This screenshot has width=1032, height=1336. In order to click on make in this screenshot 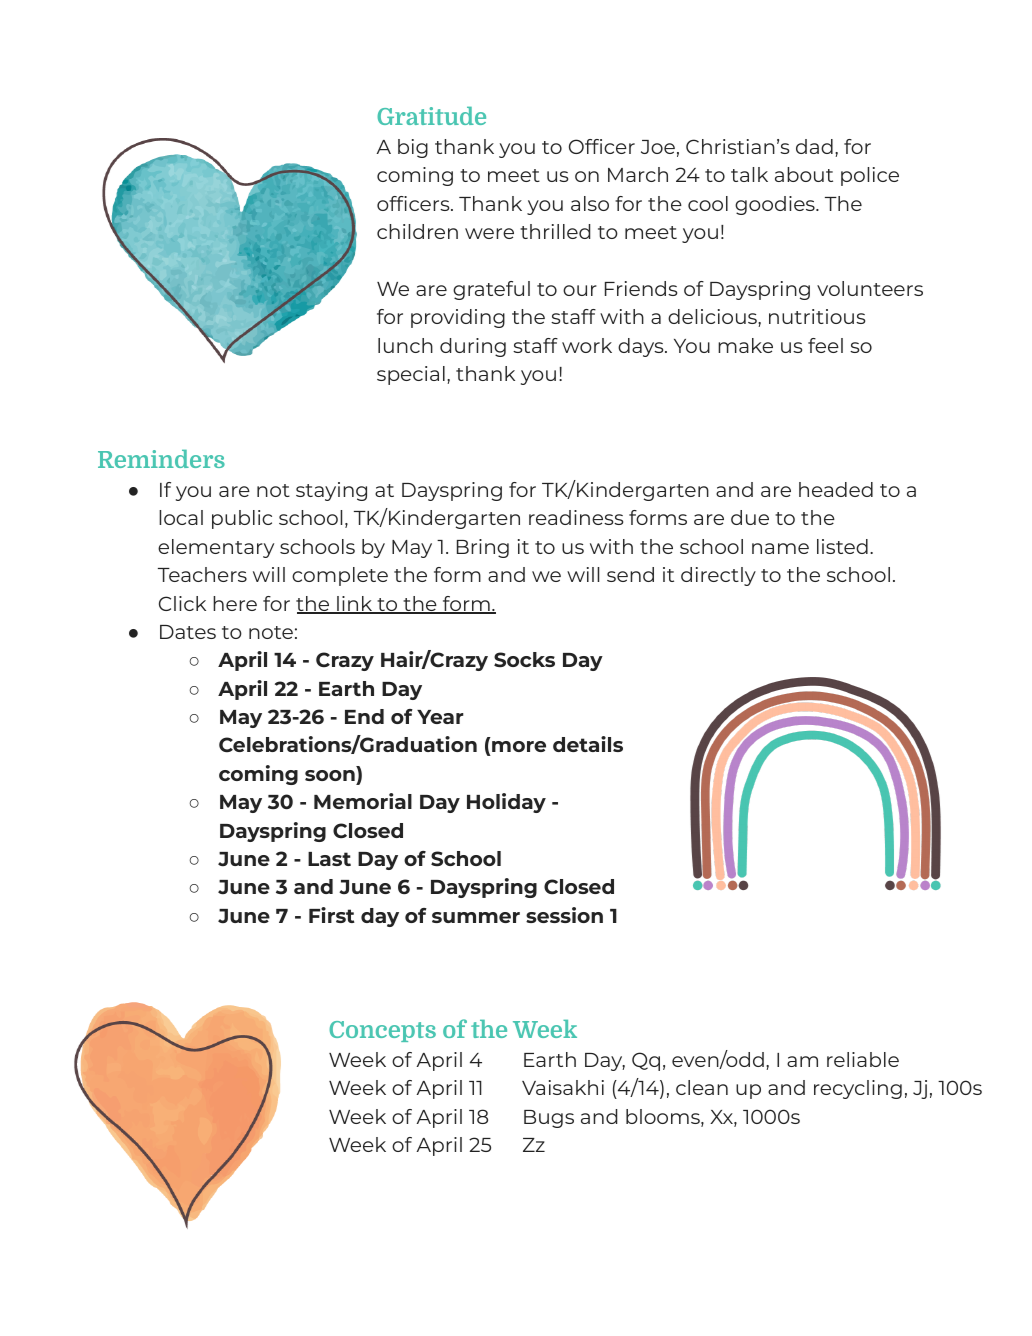, I will do `click(745, 345)`.
